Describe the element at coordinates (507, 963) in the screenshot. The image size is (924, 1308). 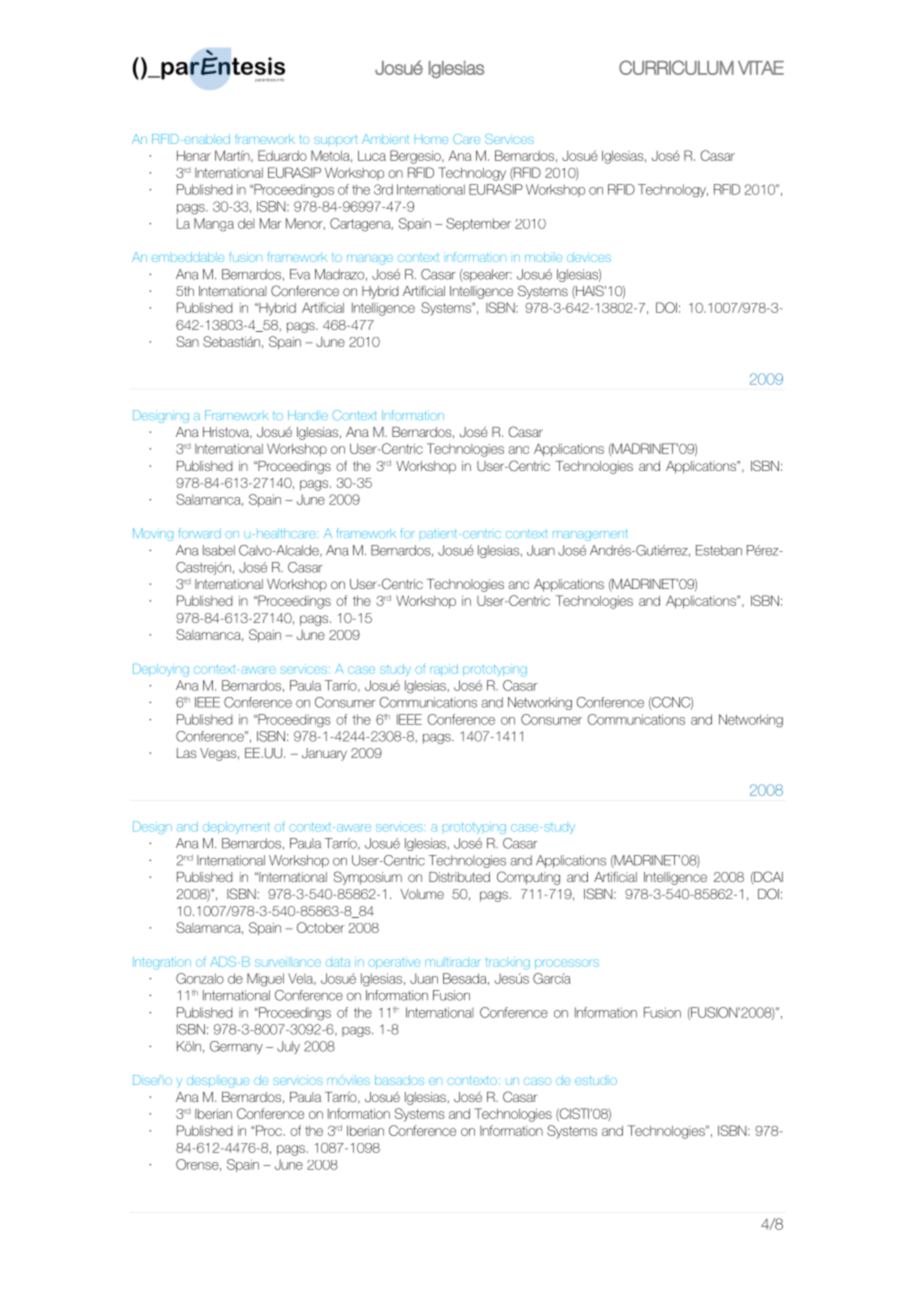
I see `tracking` at that location.
